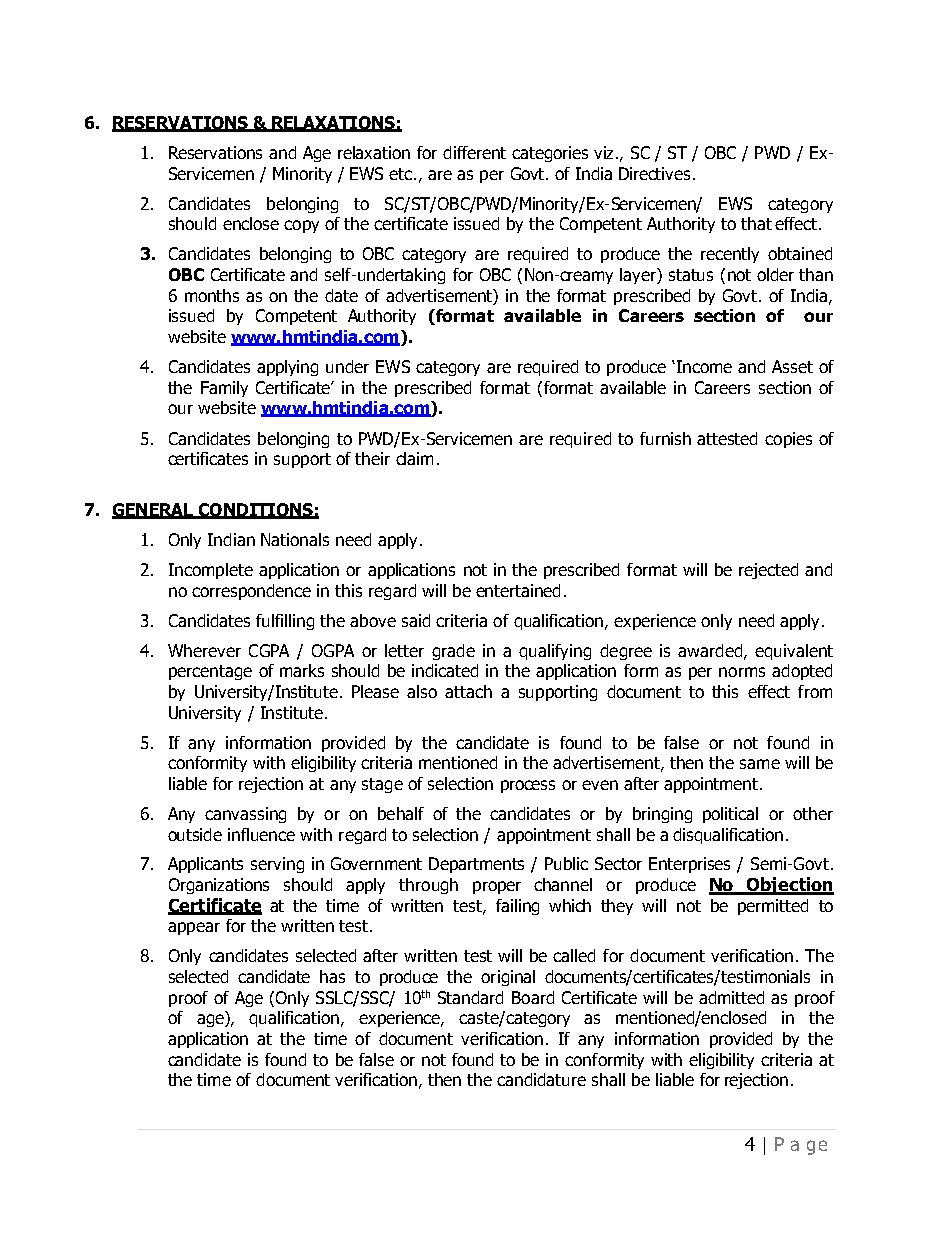 Image resolution: width=952 pixels, height=1233 pixels. What do you see at coordinates (302, 670) in the screenshot?
I see `marks` at bounding box center [302, 670].
